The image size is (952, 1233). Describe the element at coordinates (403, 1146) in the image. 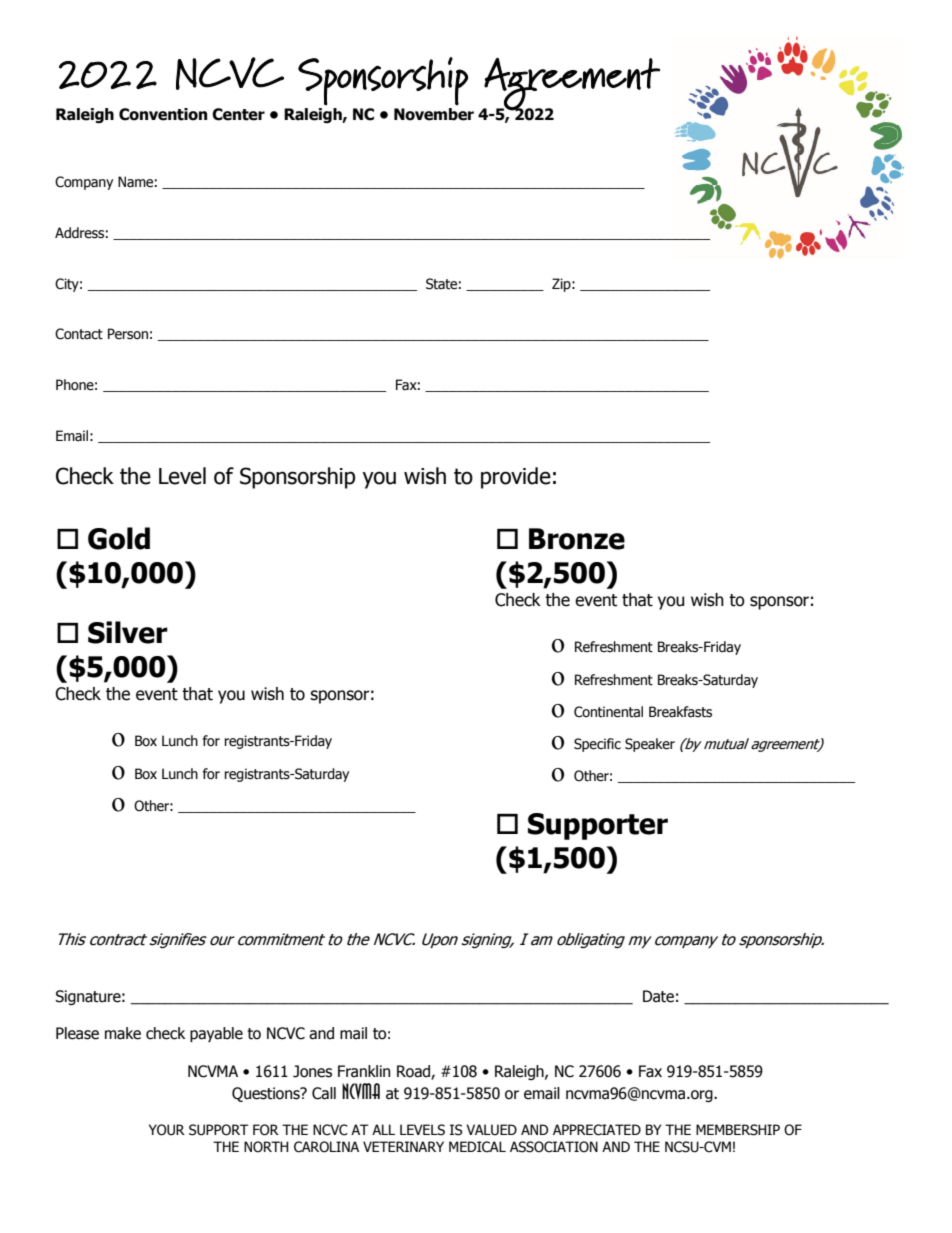

I see `VETERINARY` at that location.
